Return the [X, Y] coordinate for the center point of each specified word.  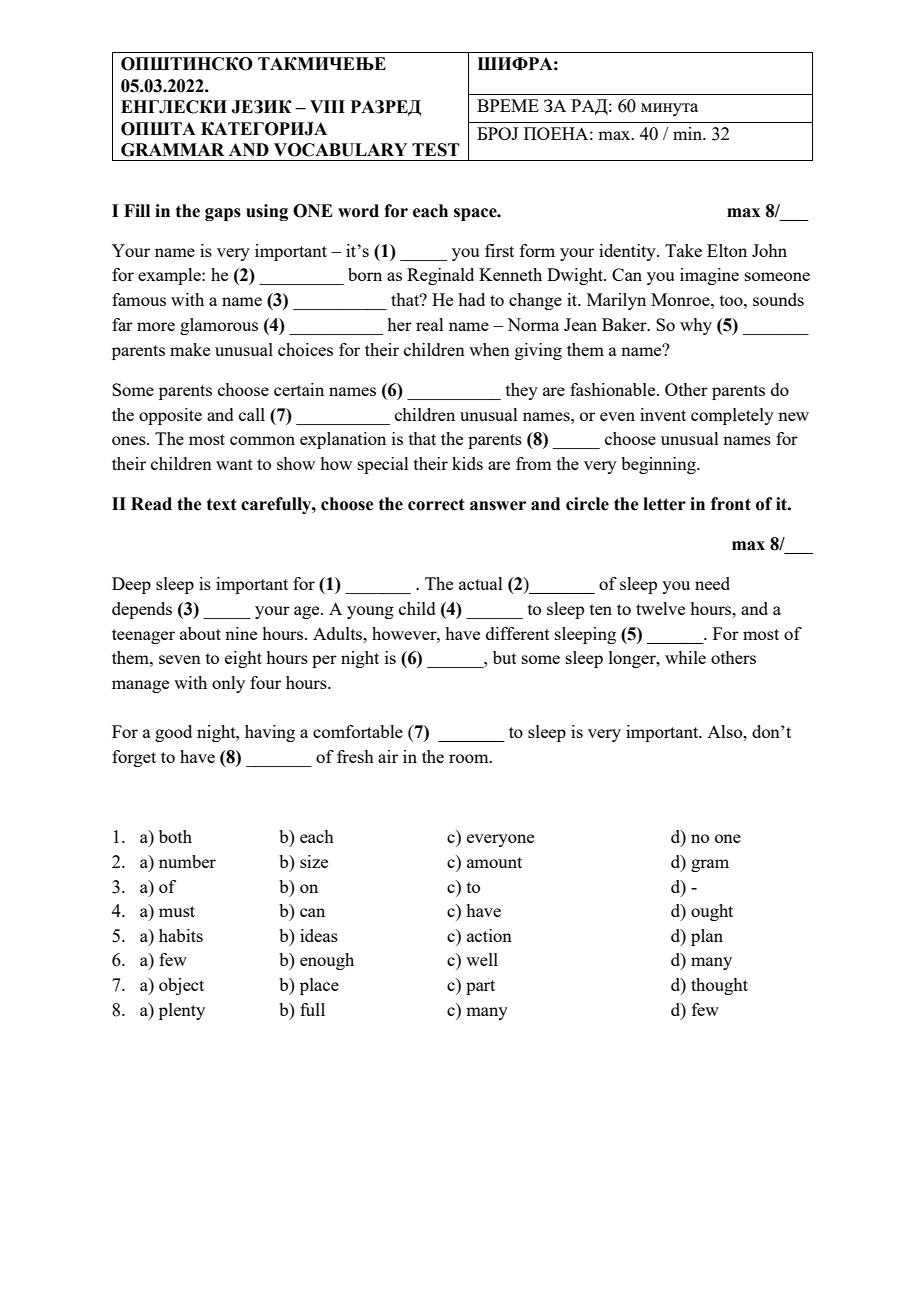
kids [467, 463]
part [480, 987]
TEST [436, 150]
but [505, 657]
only [228, 684]
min [688, 133]
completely [732, 416]
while [685, 657]
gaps [223, 214]
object [181, 986]
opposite [170, 416]
